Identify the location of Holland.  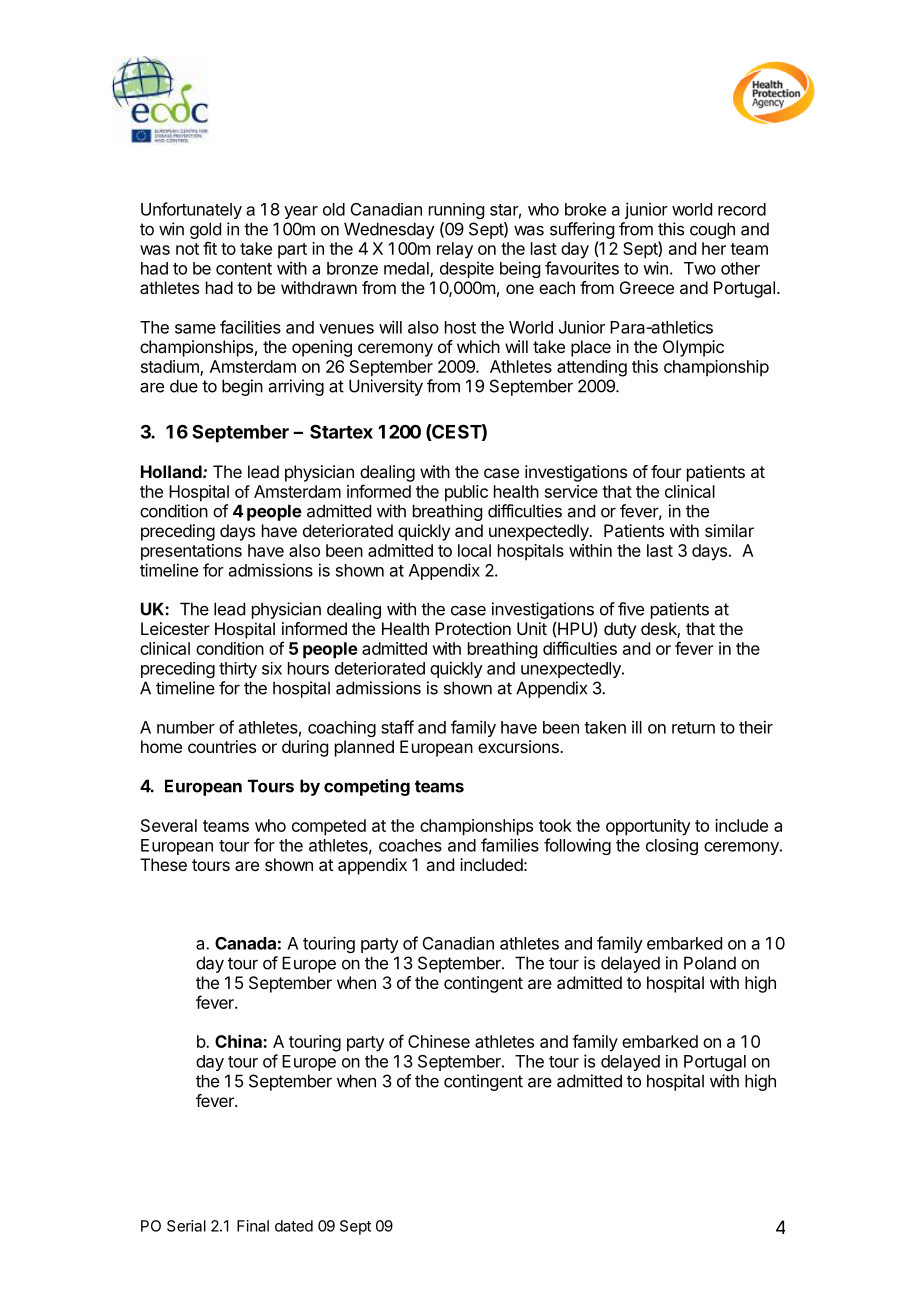
(172, 471).
